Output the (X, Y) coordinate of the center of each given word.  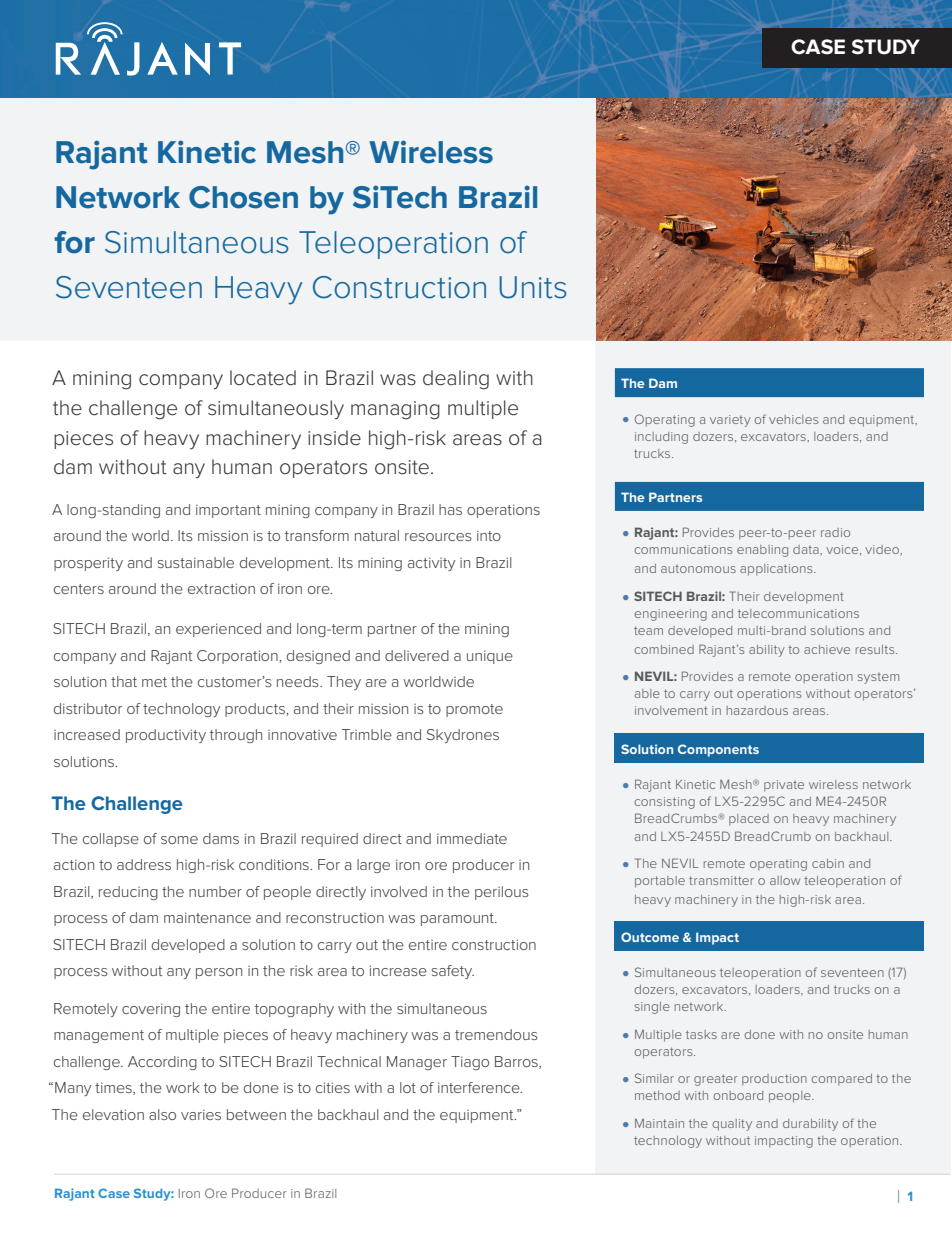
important (228, 511)
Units (532, 287)
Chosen (243, 197)
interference (480, 1087)
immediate (472, 838)
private (784, 785)
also (162, 1114)
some (179, 840)
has (450, 509)
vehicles (793, 419)
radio (835, 532)
